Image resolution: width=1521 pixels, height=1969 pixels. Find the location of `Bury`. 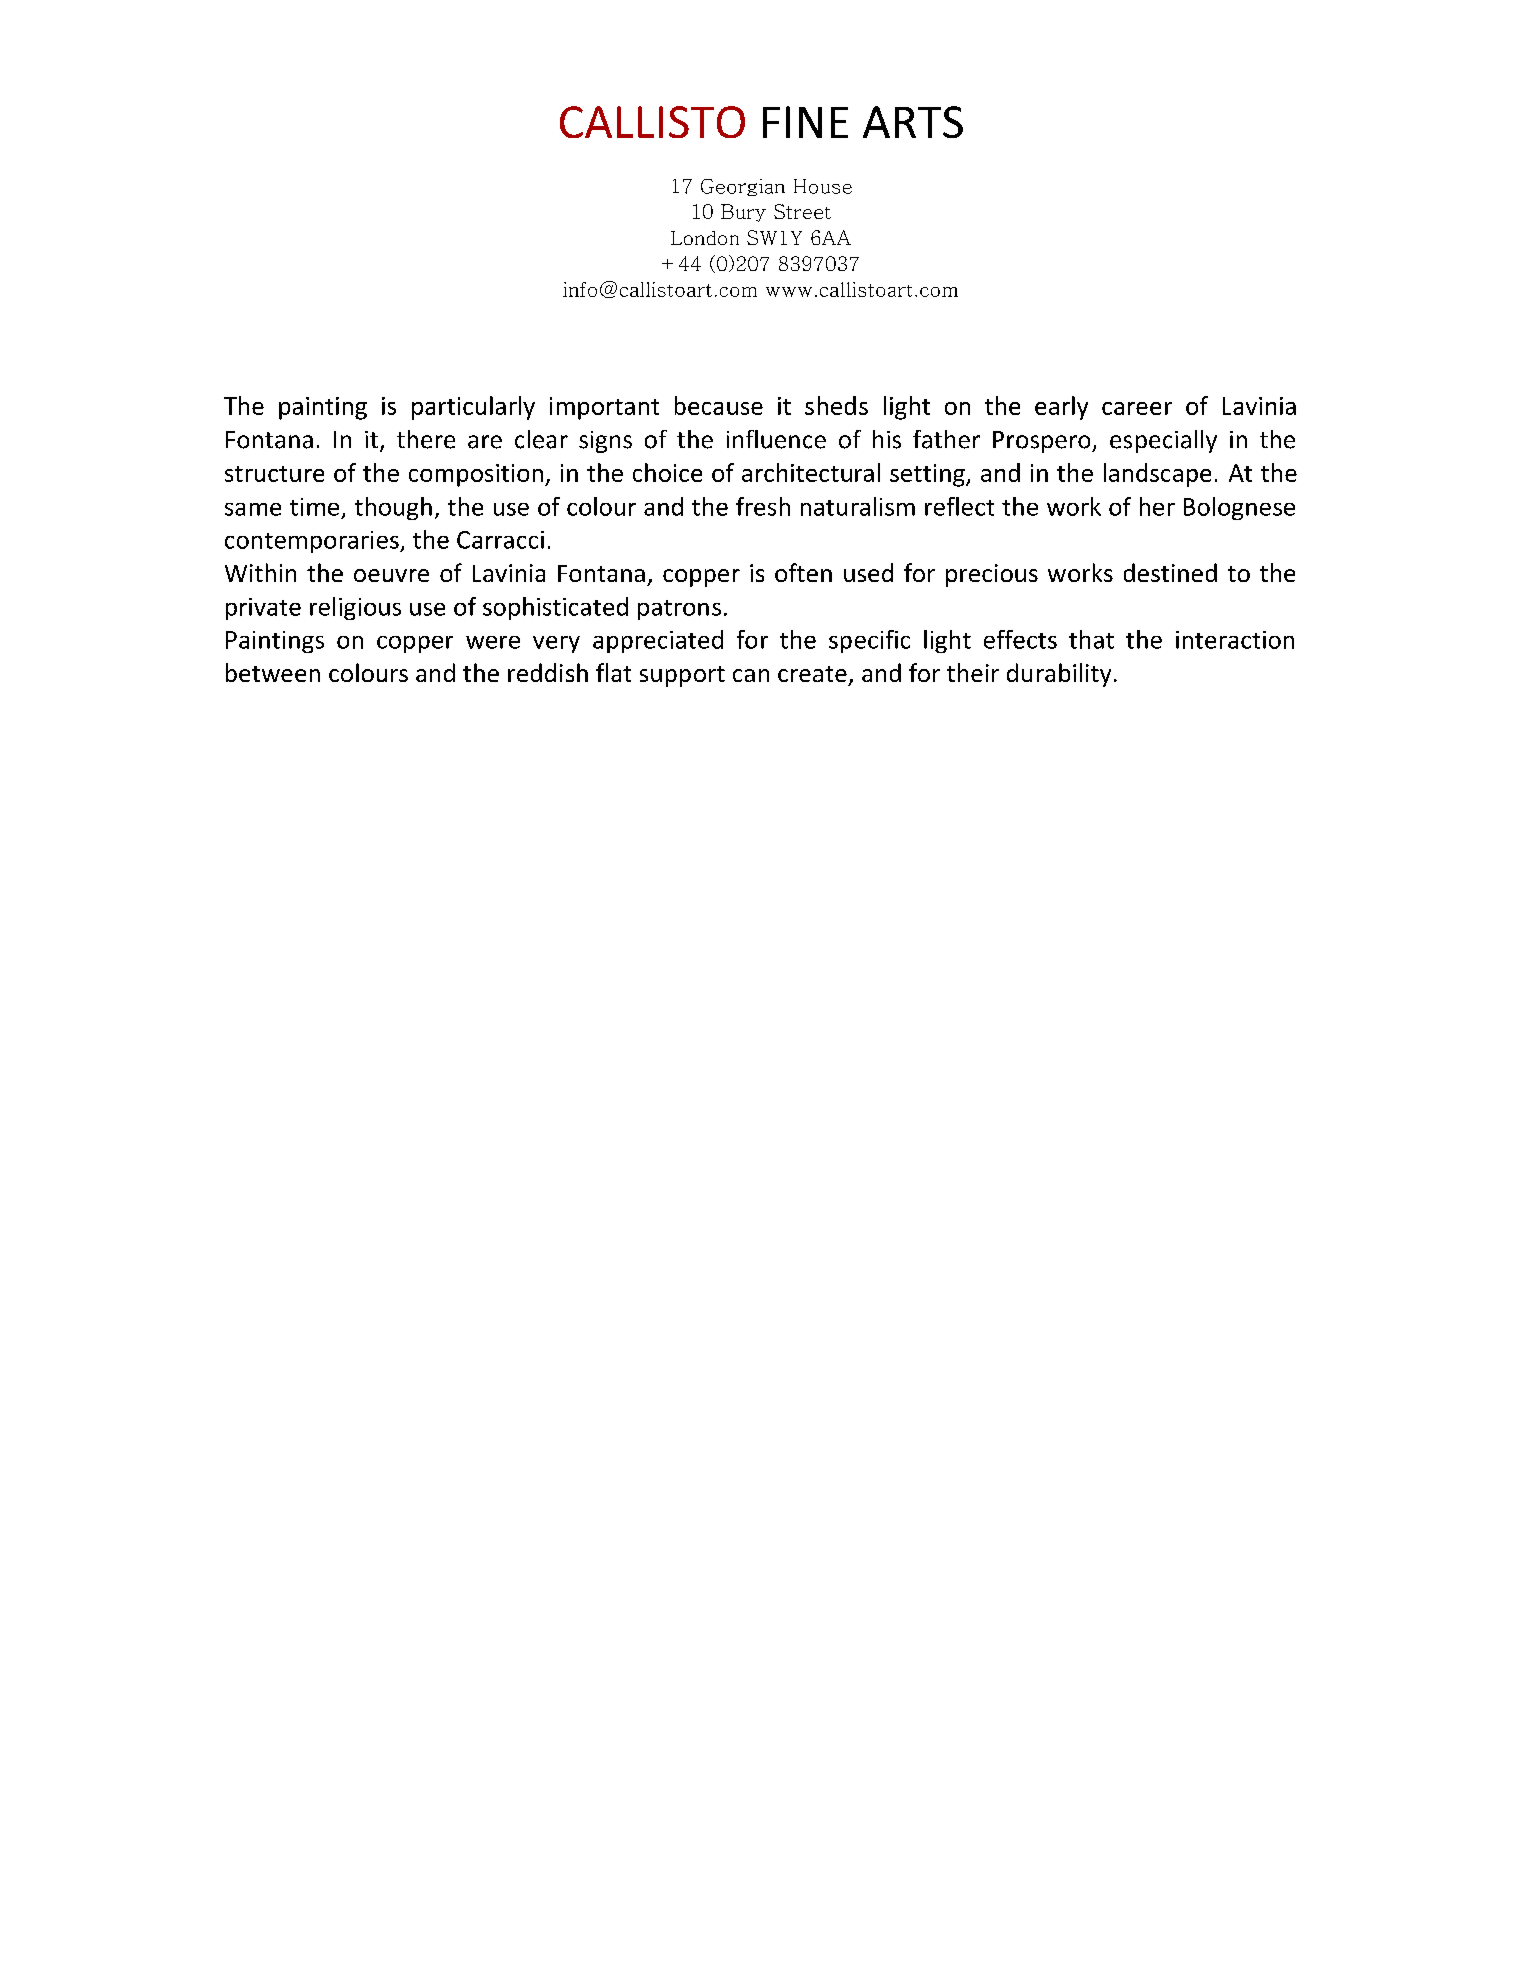

Bury is located at coordinates (743, 213).
